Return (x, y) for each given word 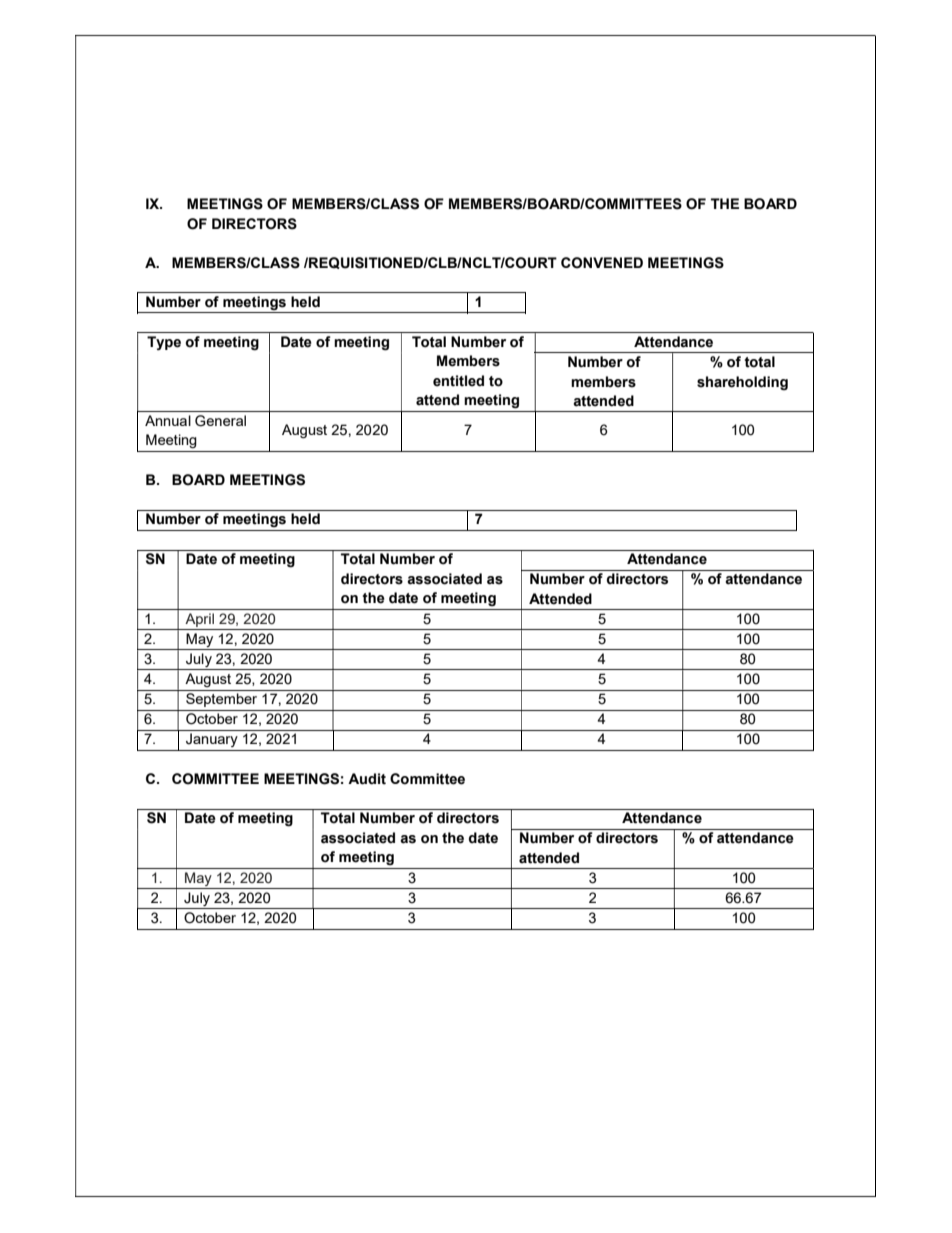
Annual (168, 420)
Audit (367, 779)
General (220, 421)
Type (164, 343)
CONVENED (602, 263)
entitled (458, 381)
